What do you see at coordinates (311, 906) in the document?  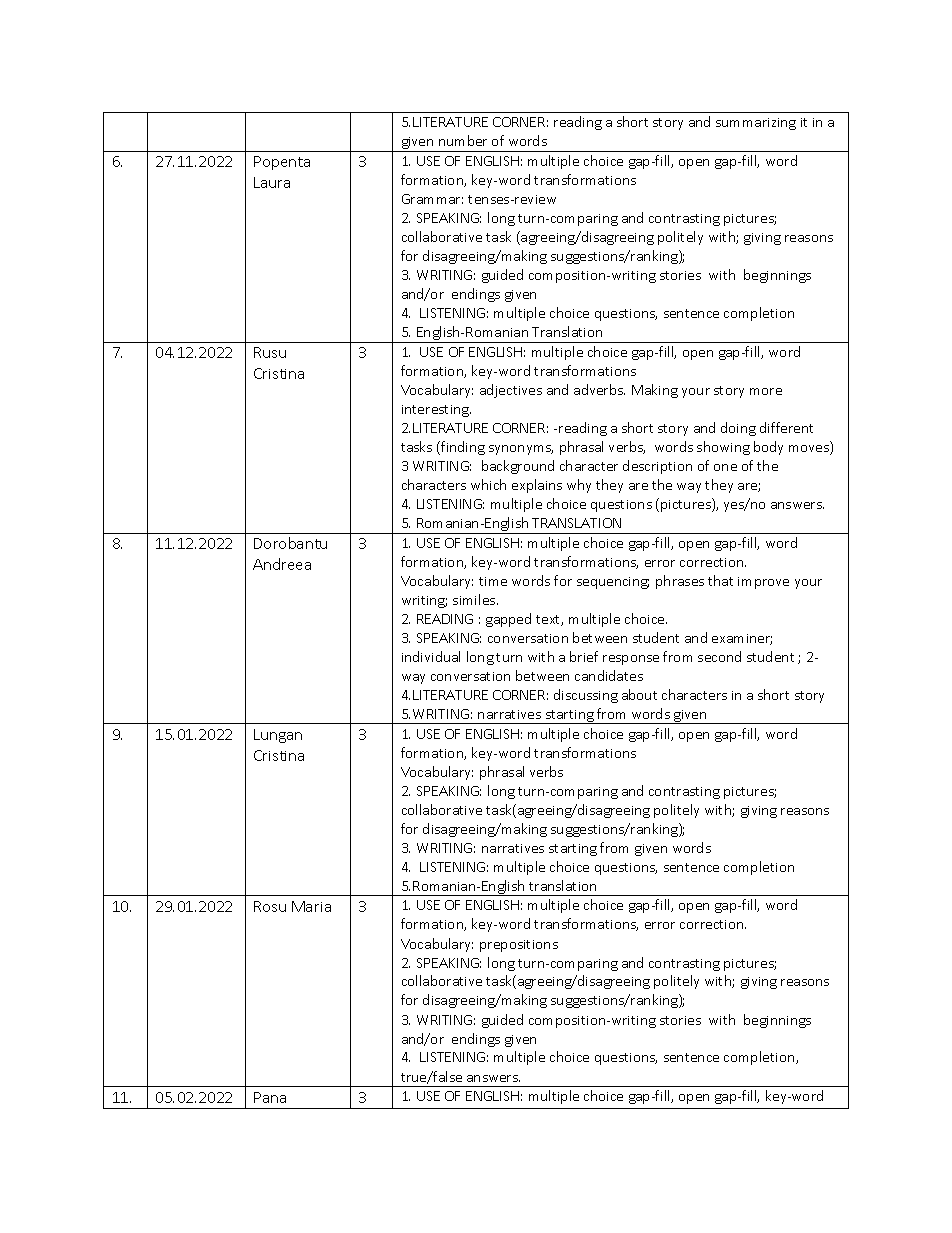 I see `Maria` at bounding box center [311, 906].
